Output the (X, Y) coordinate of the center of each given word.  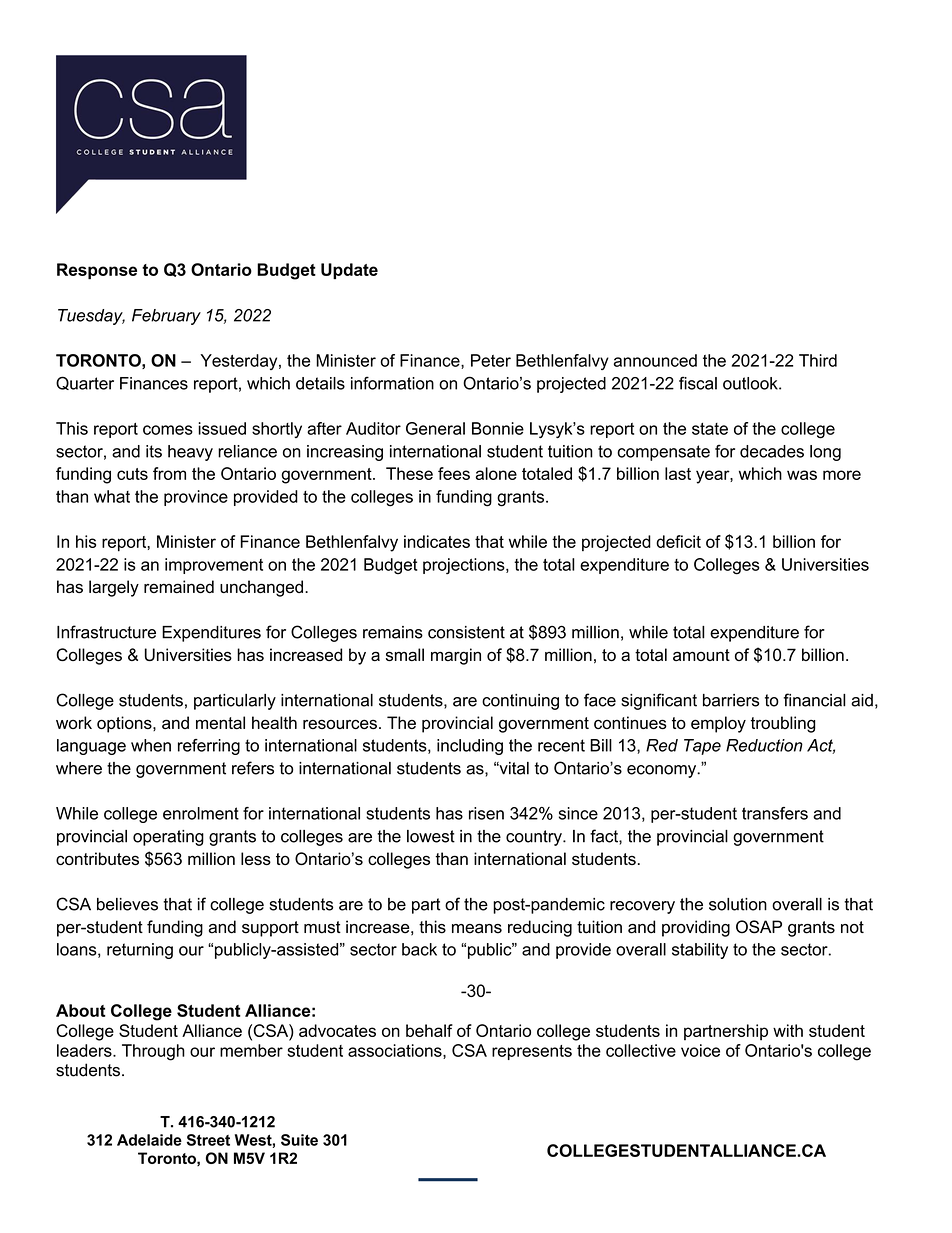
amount (701, 655)
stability (700, 951)
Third (818, 360)
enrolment (201, 813)
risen (486, 813)
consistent (466, 632)
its (154, 451)
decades (772, 451)
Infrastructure (106, 632)
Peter (491, 360)
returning (140, 951)
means (477, 929)
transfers (775, 813)
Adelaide (149, 1140)
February (166, 317)
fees (454, 473)
